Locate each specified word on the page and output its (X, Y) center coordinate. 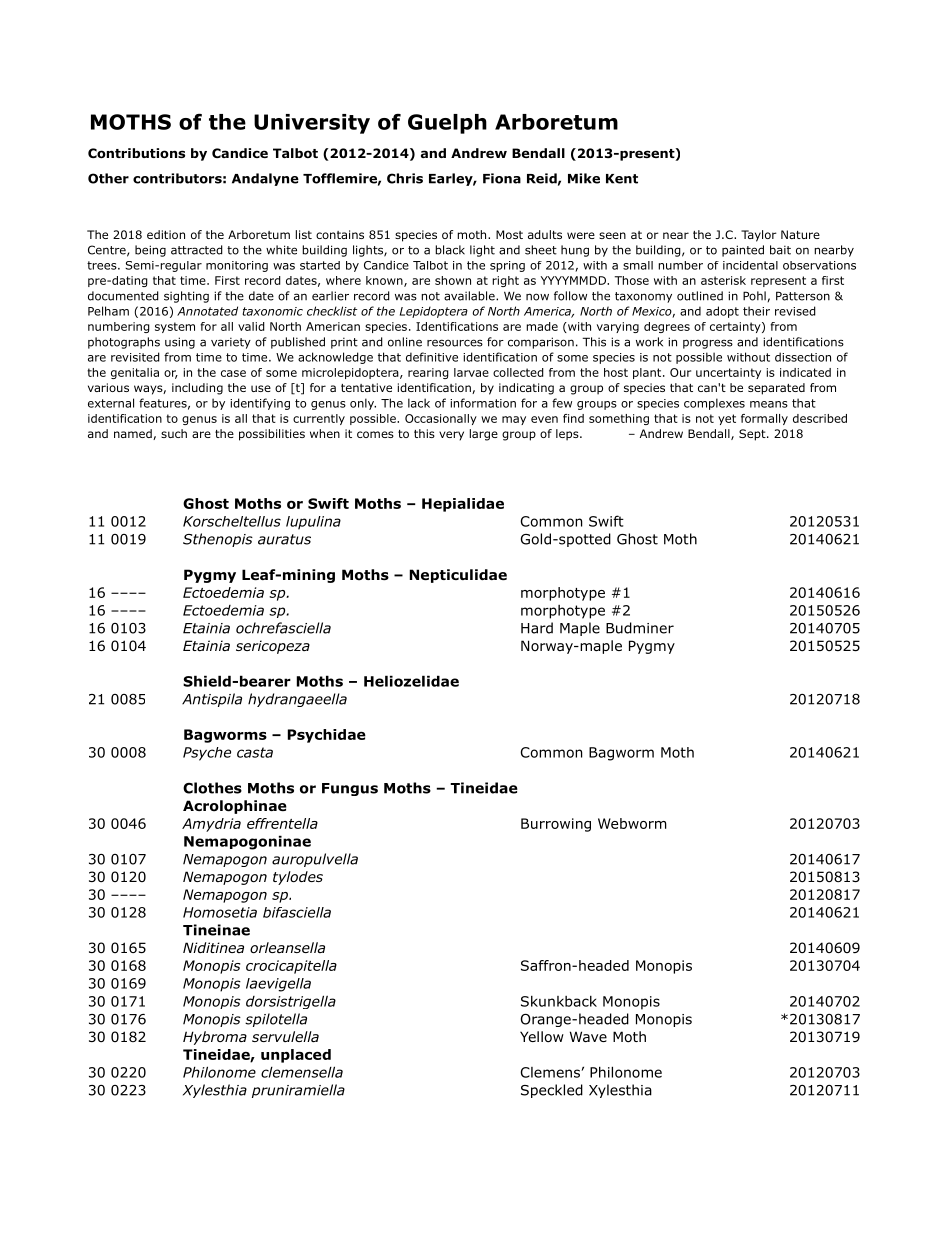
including (197, 389)
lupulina (313, 523)
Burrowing (556, 825)
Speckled (552, 1091)
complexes (714, 404)
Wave (588, 1036)
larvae (471, 372)
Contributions (136, 153)
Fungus (350, 789)
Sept (753, 435)
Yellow (542, 1037)
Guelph (447, 124)
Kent (622, 179)
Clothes (212, 788)
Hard (537, 628)
